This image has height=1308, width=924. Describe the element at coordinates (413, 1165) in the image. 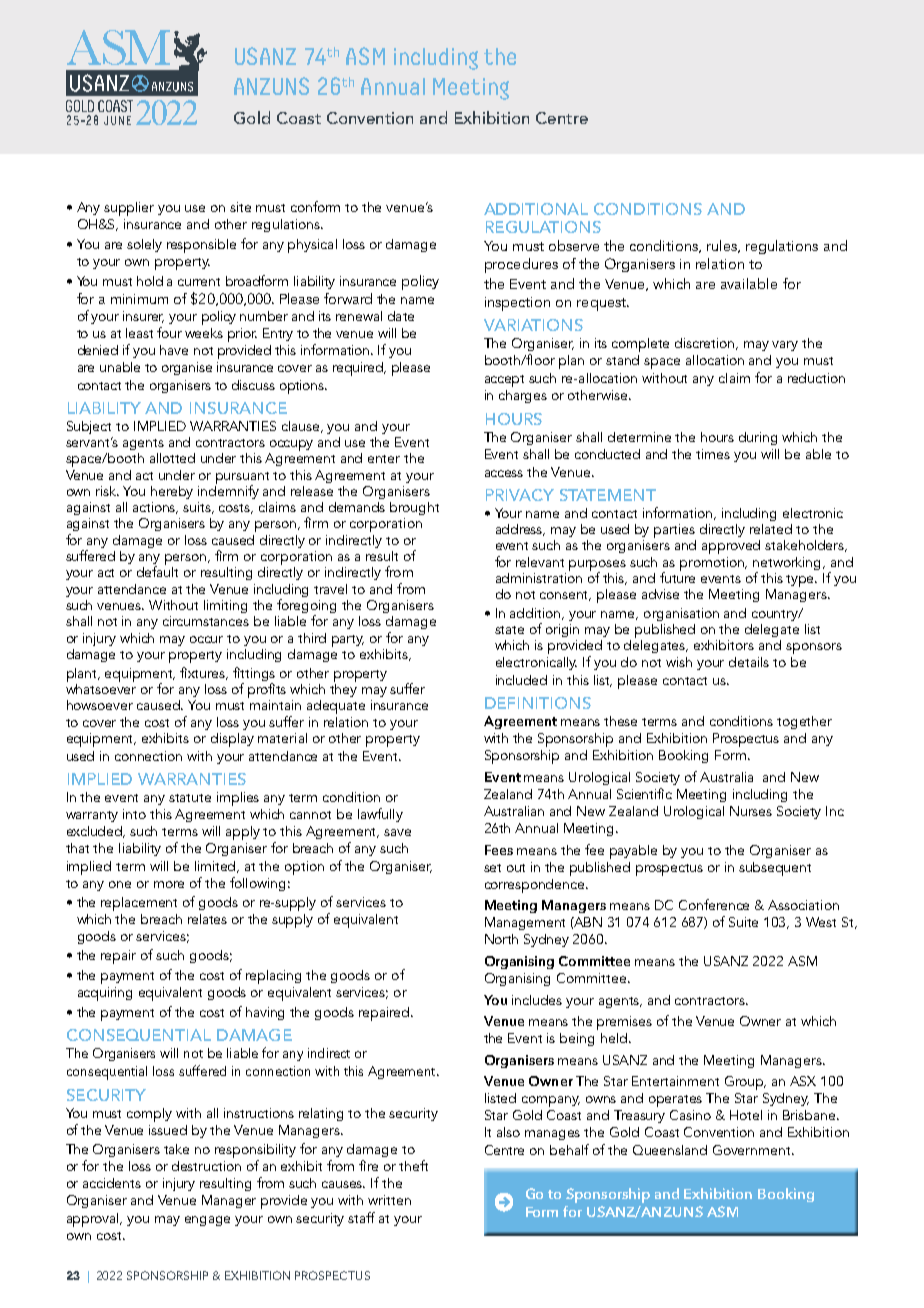

I see `theft` at that location.
